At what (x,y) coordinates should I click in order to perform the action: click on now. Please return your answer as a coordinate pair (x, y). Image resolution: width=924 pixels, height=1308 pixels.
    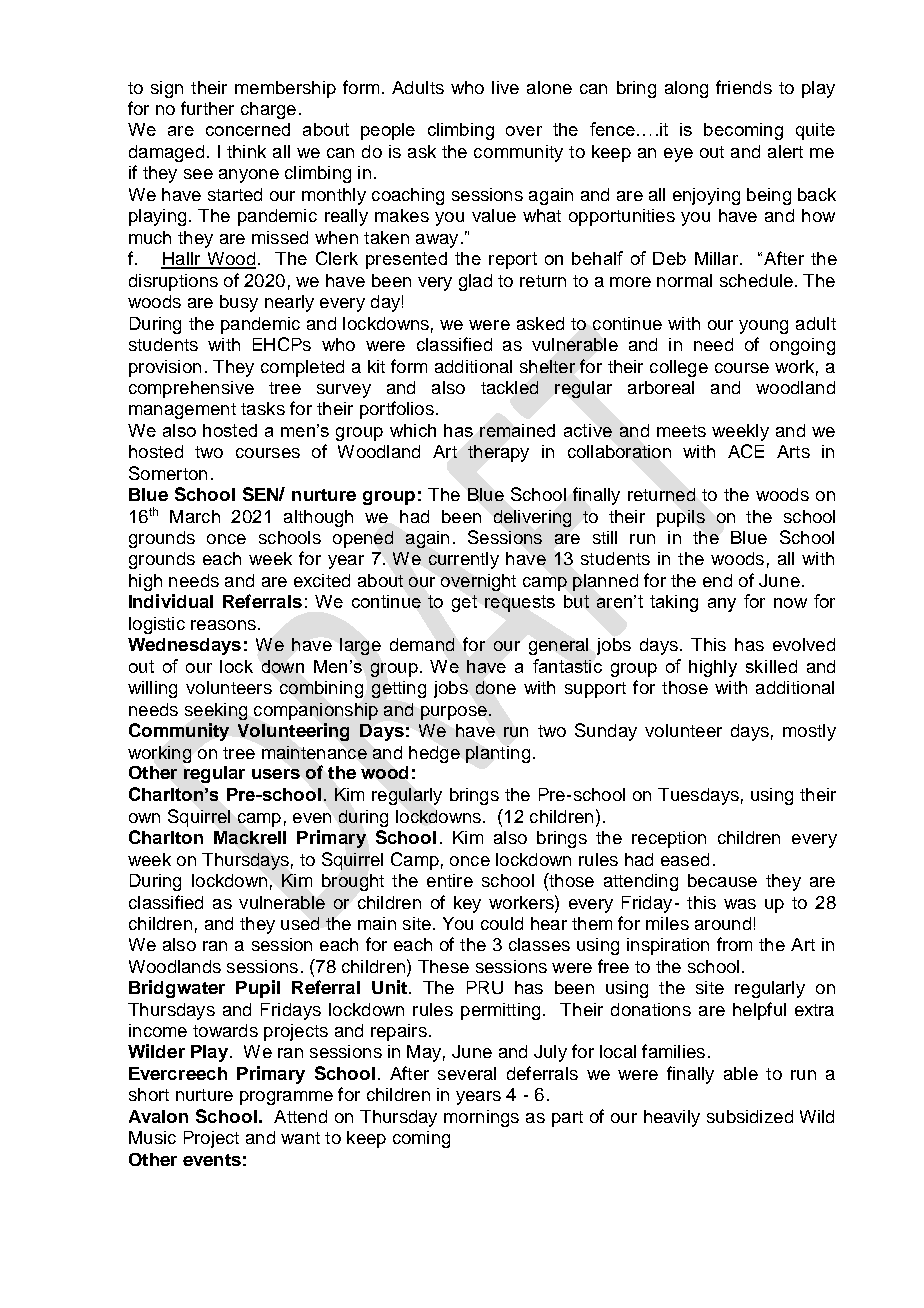
    Looking at the image, I should click on (790, 603).
